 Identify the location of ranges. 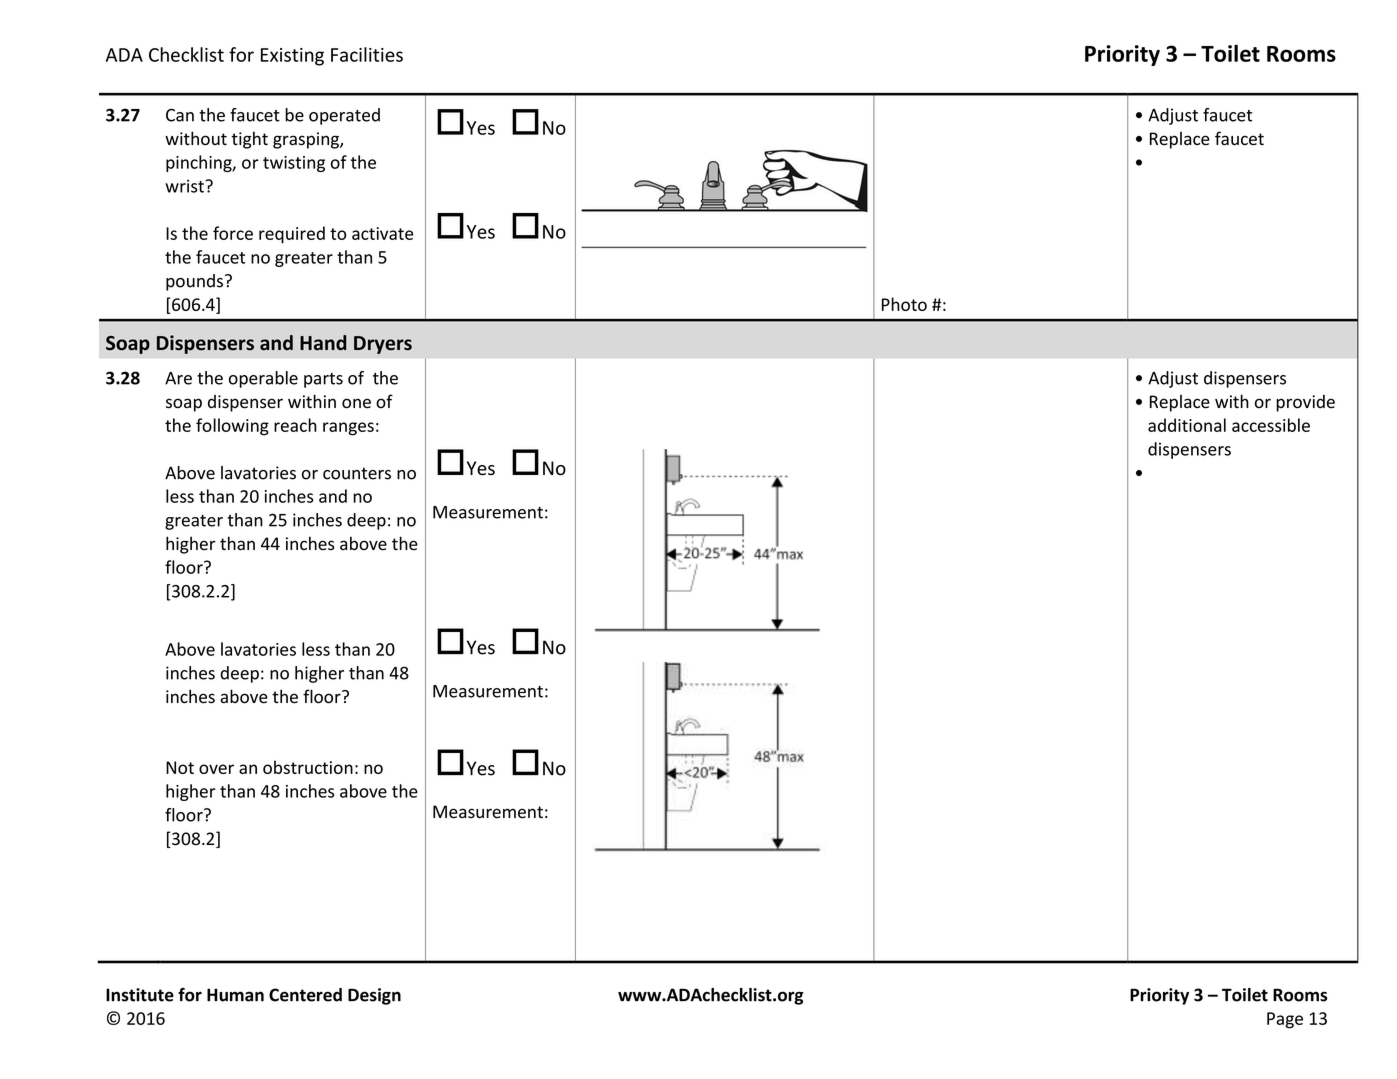
(348, 429).
